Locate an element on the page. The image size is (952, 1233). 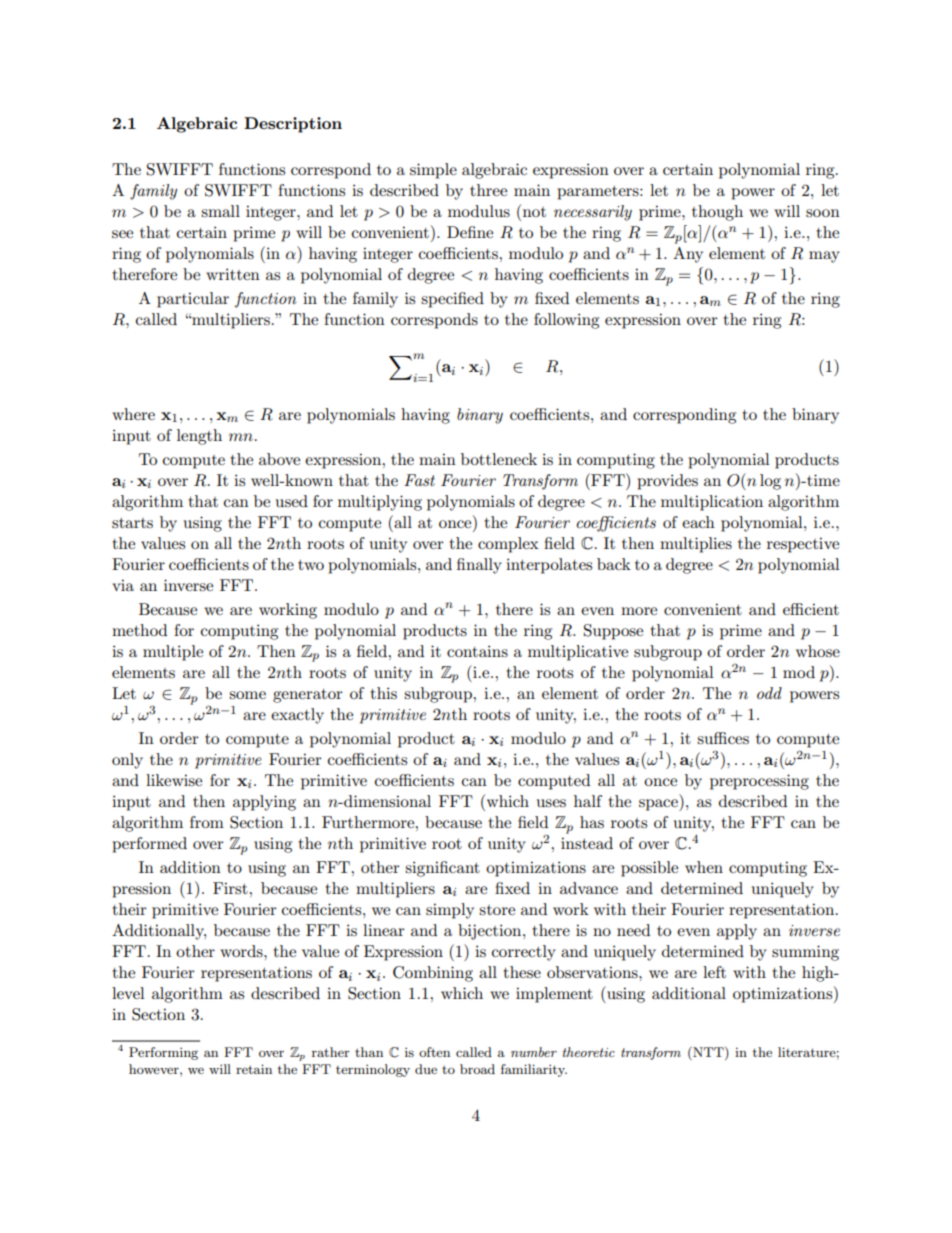
Performing is located at coordinates (163, 1053).
